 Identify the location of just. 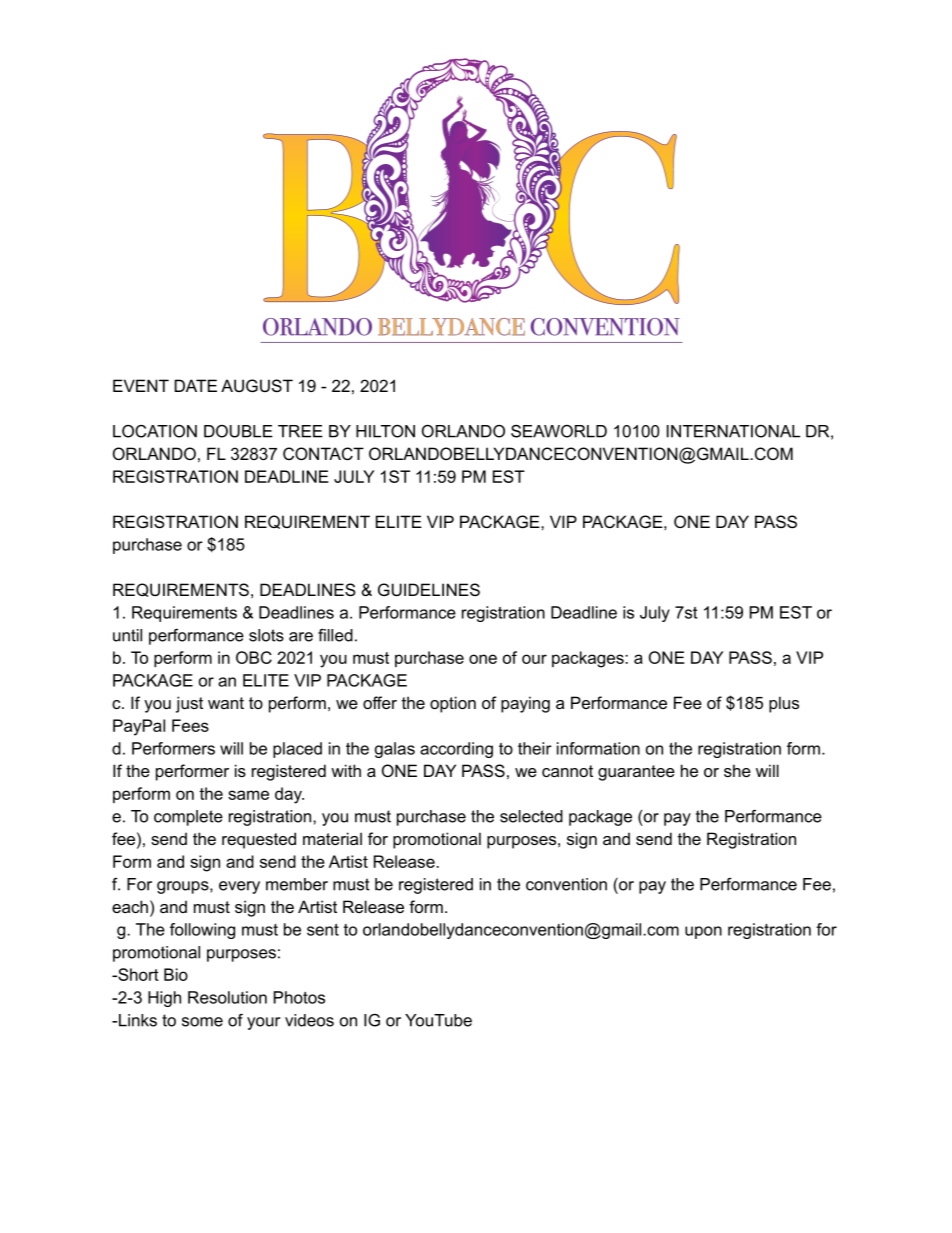
(189, 704).
